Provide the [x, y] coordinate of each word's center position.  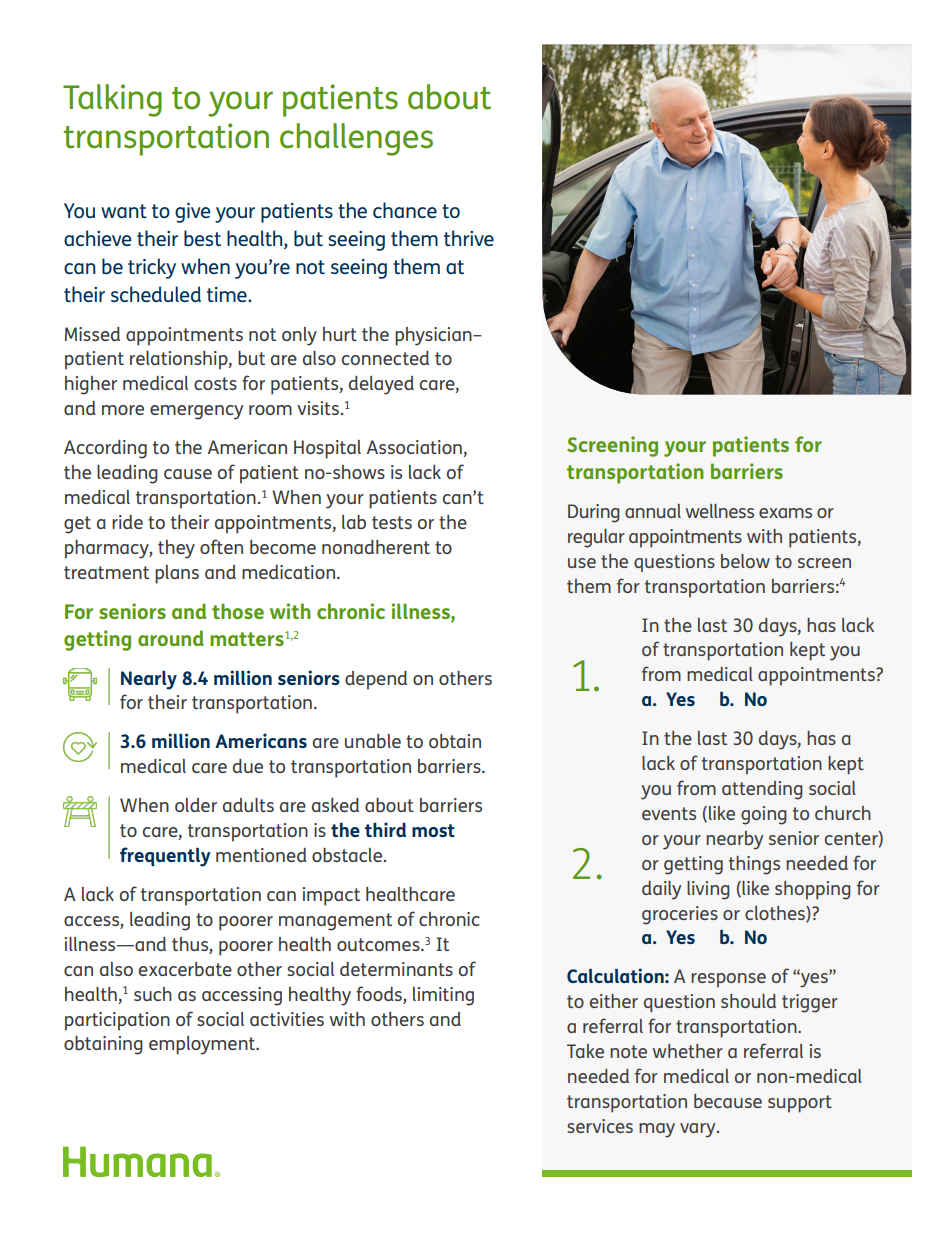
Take [585, 1051]
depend [376, 680]
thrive [469, 238]
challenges [356, 139]
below [745, 561]
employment [203, 1045]
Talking [112, 100]
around [171, 638]
